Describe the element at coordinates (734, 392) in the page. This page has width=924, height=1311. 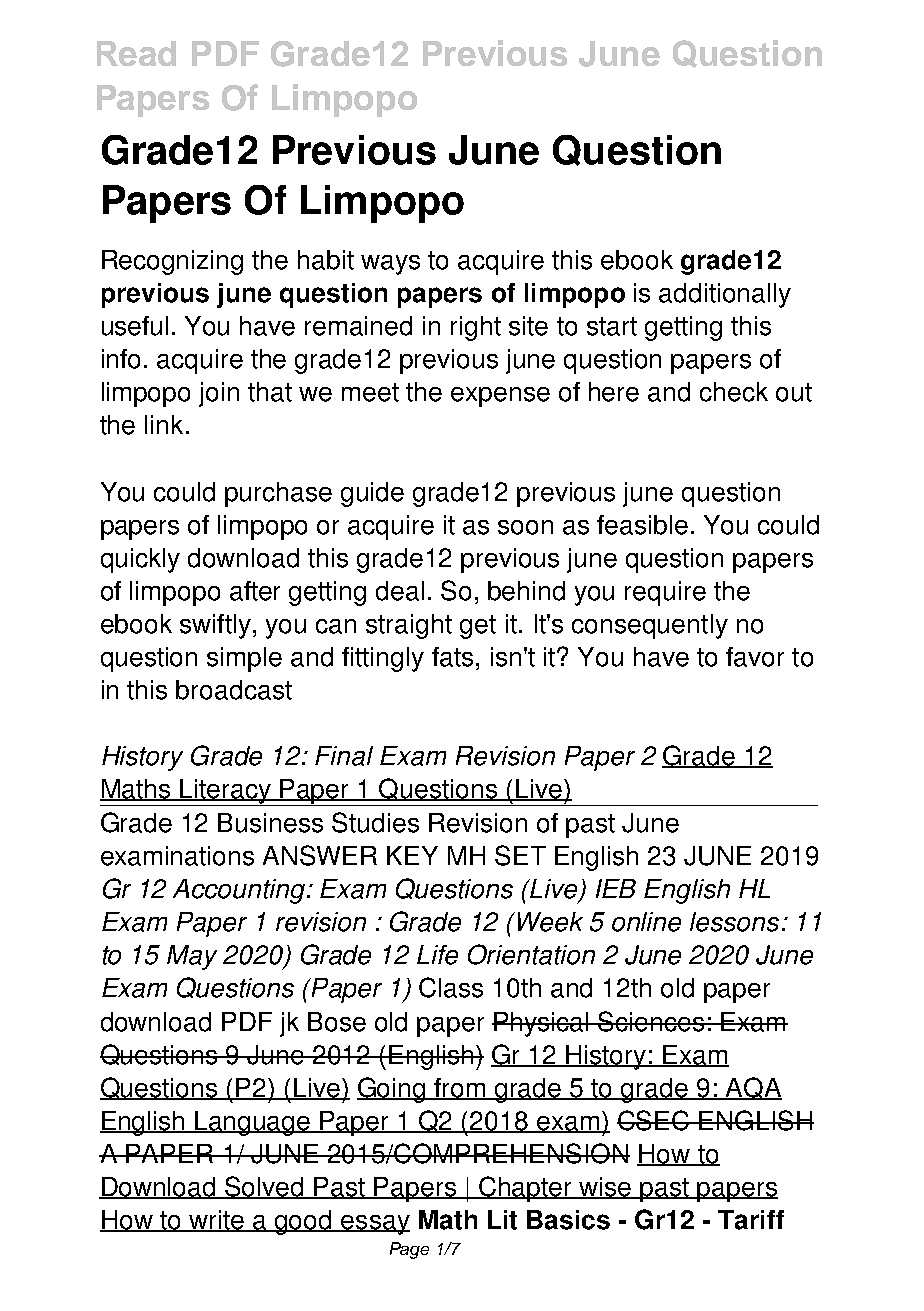
I see `check` at that location.
